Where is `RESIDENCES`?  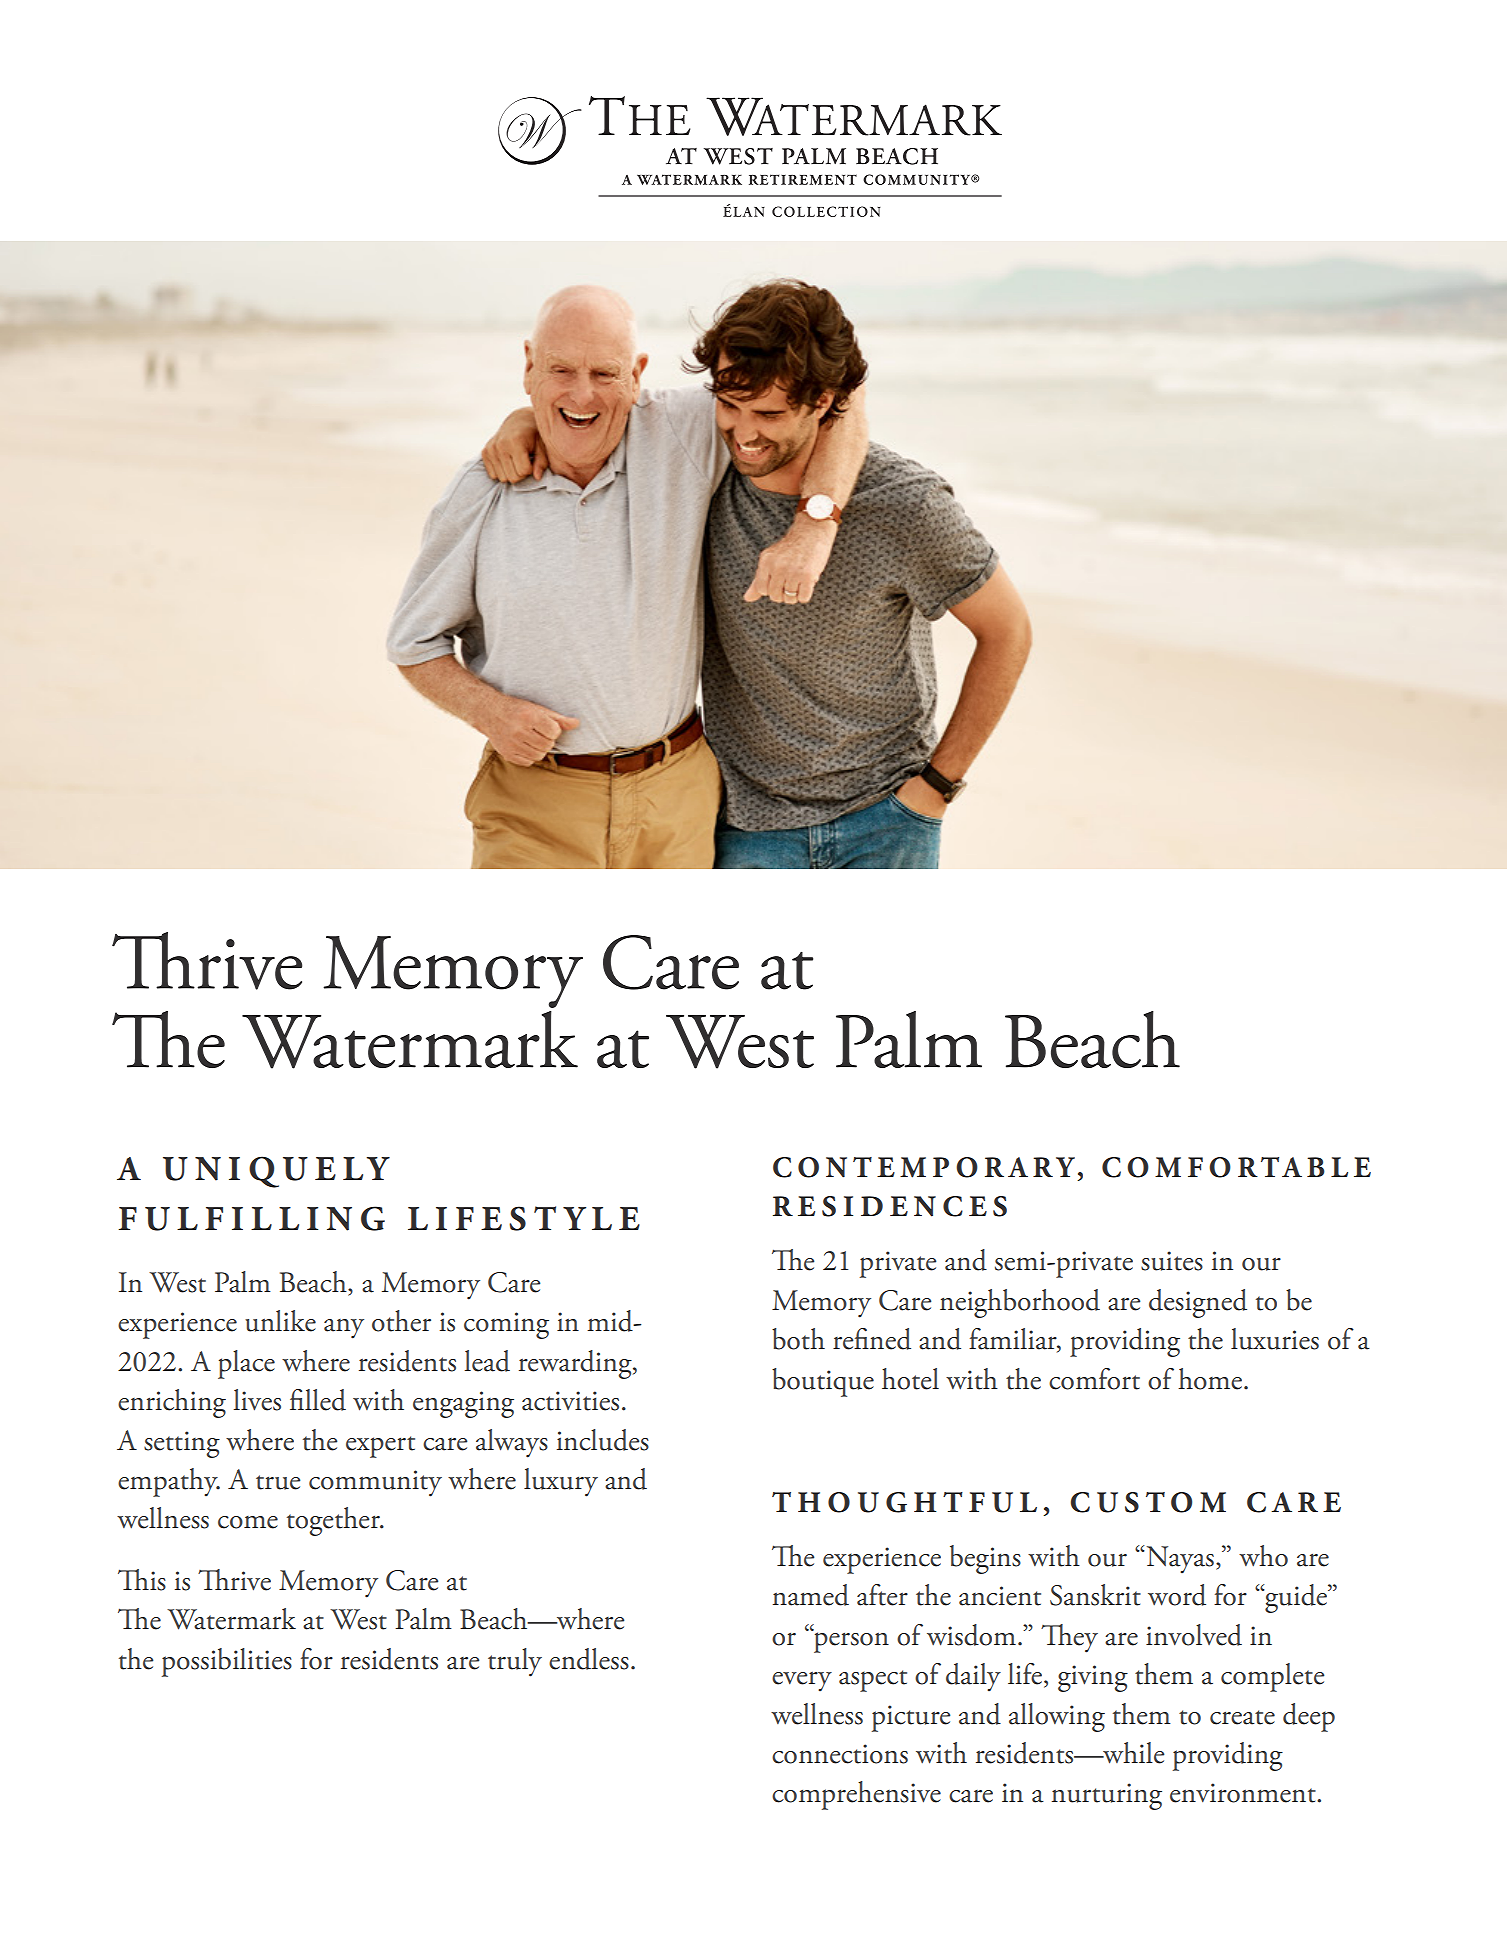
RESIDENCES is located at coordinates (890, 1206).
